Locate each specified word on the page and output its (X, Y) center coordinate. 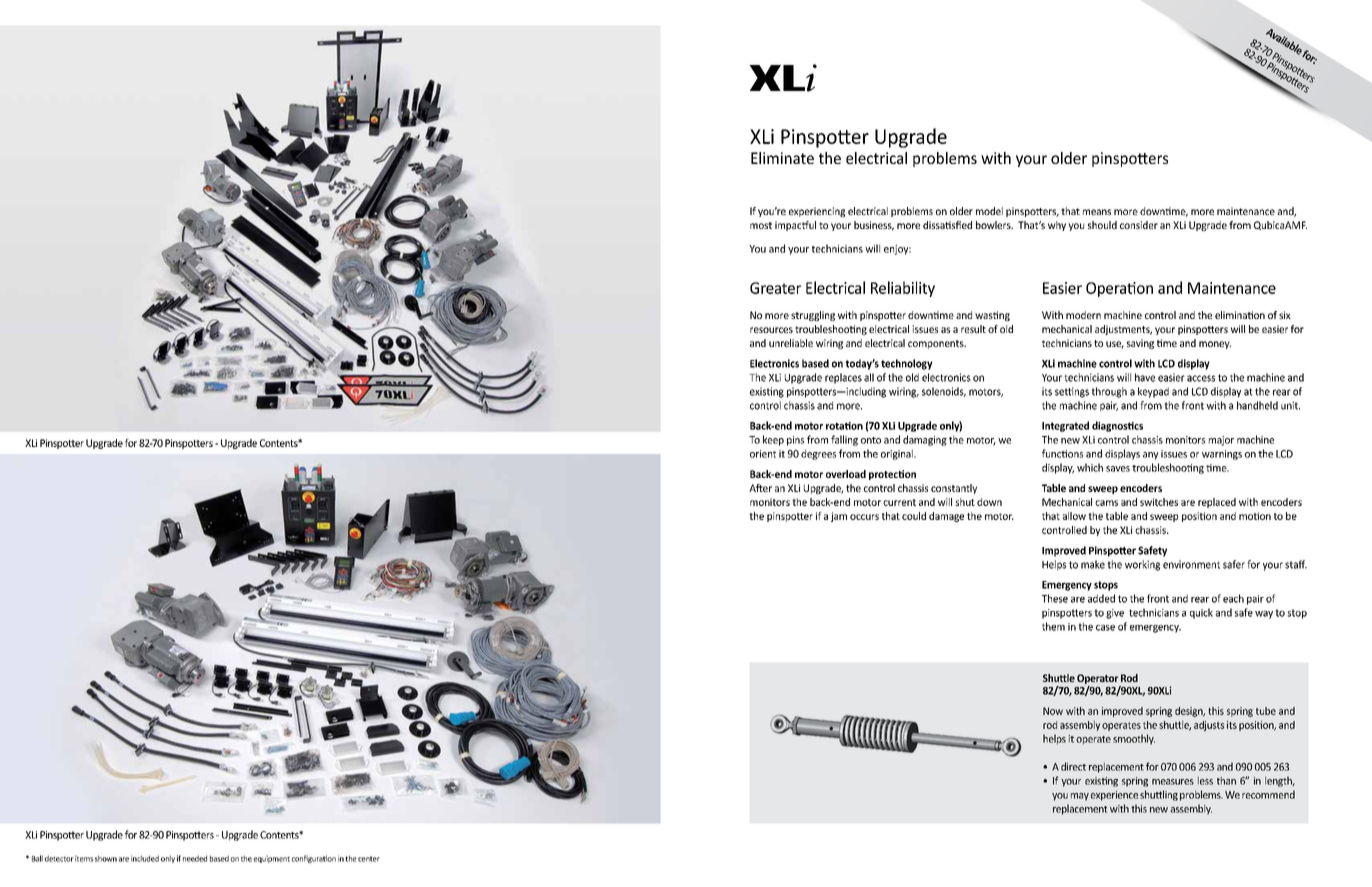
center (369, 859)
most (761, 225)
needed (195, 858)
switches (1159, 502)
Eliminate (782, 158)
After (760, 488)
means (1097, 212)
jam (839, 517)
